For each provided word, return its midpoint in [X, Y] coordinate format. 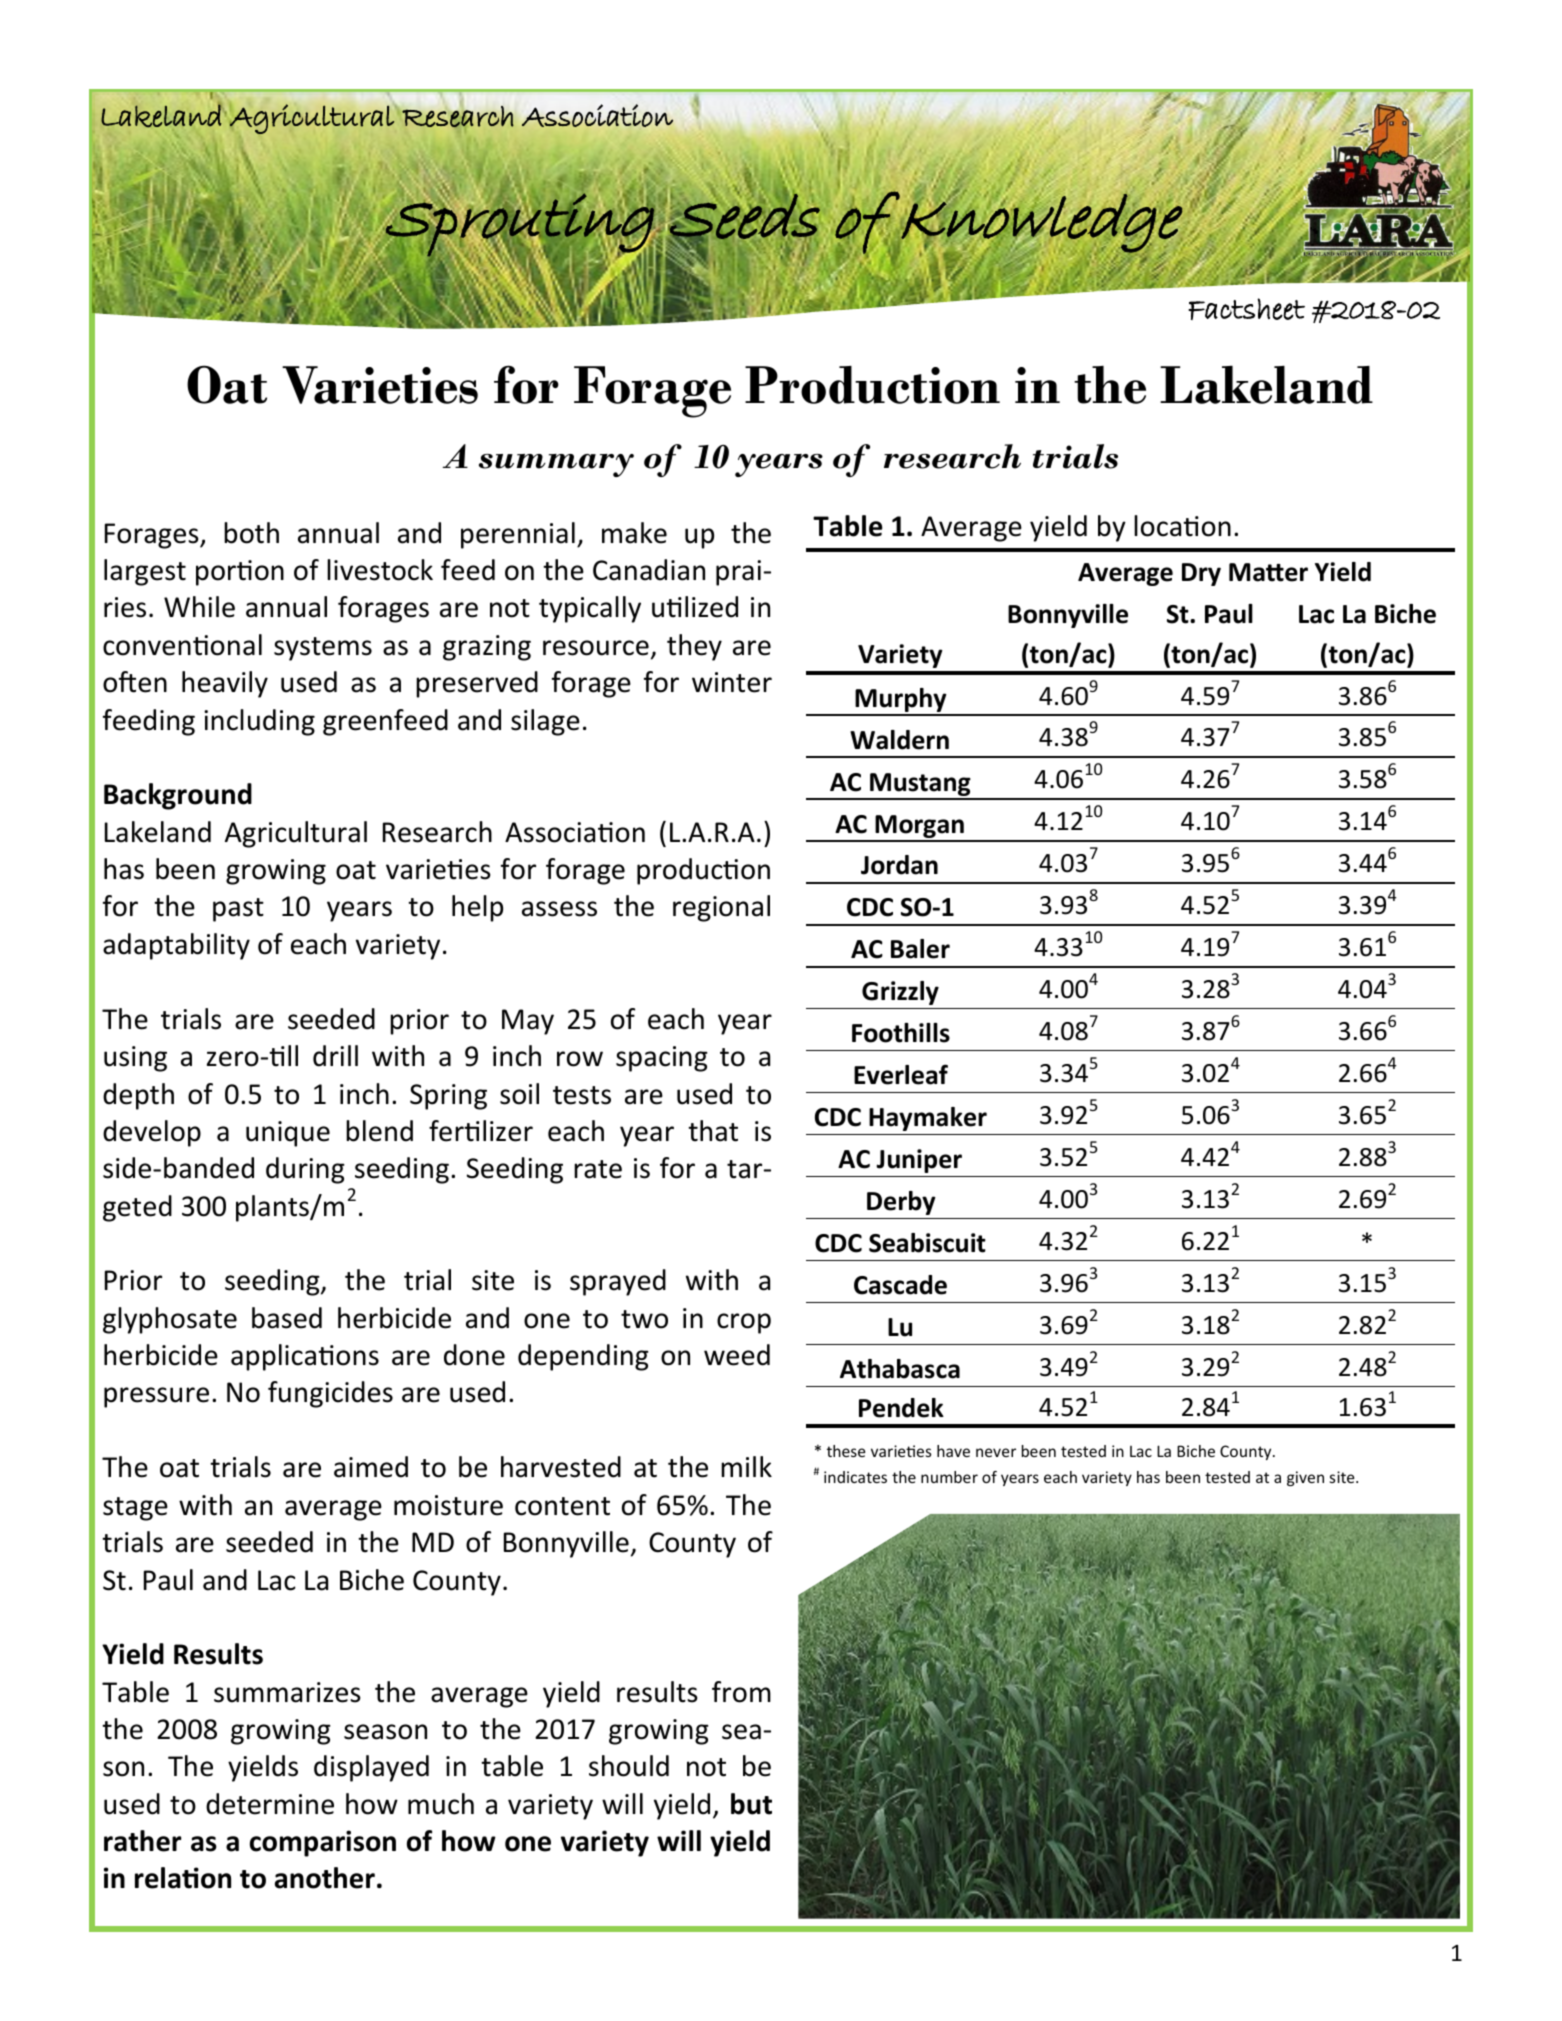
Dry [1201, 574]
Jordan [899, 865]
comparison [323, 1843]
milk [746, 1466]
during [305, 1170]
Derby [901, 1203]
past [238, 910]
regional [721, 908]
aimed [371, 1467]
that [713, 1131]
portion [240, 573]
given [1305, 1478]
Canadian [649, 570]
